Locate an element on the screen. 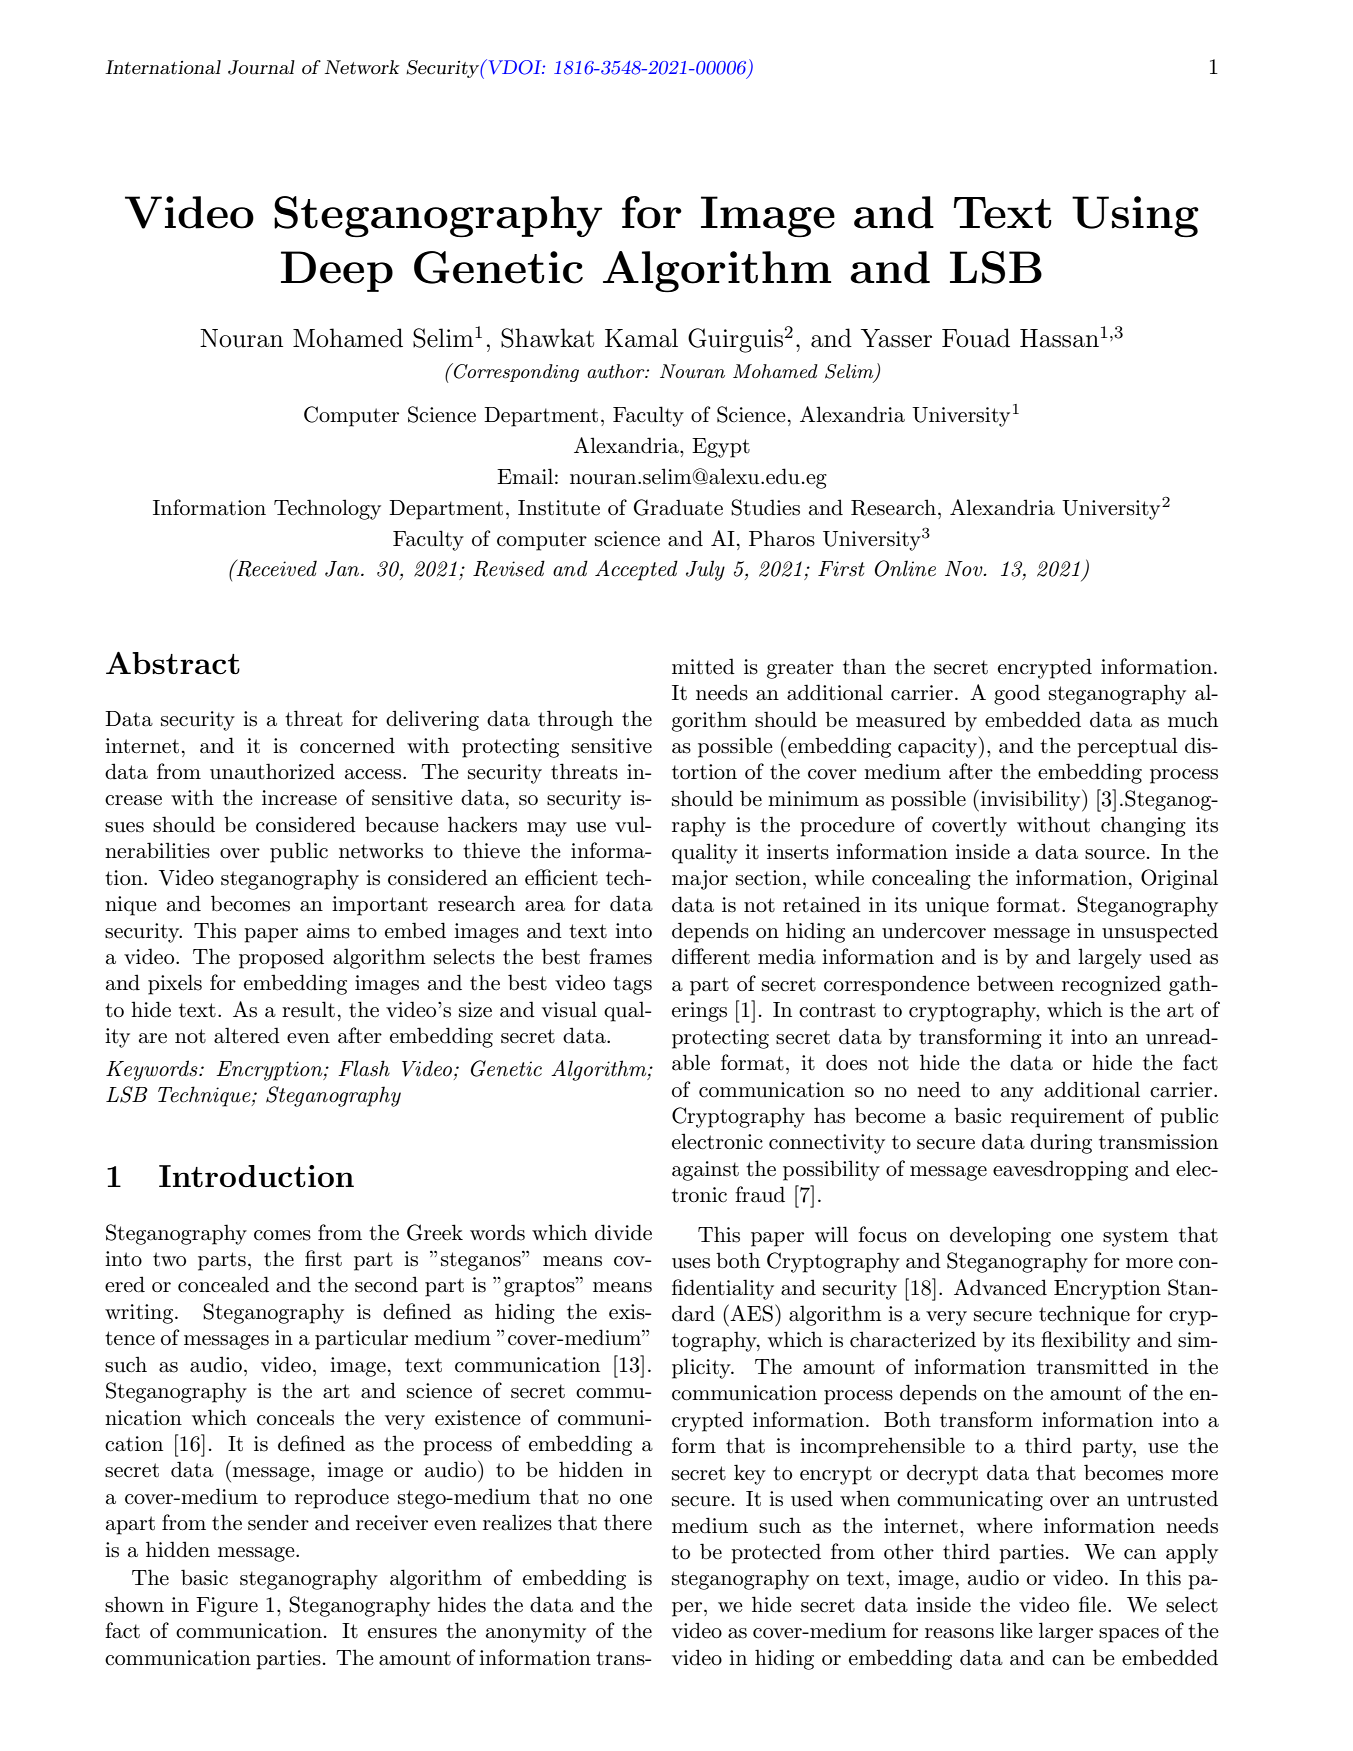  aims is located at coordinates (328, 931).
